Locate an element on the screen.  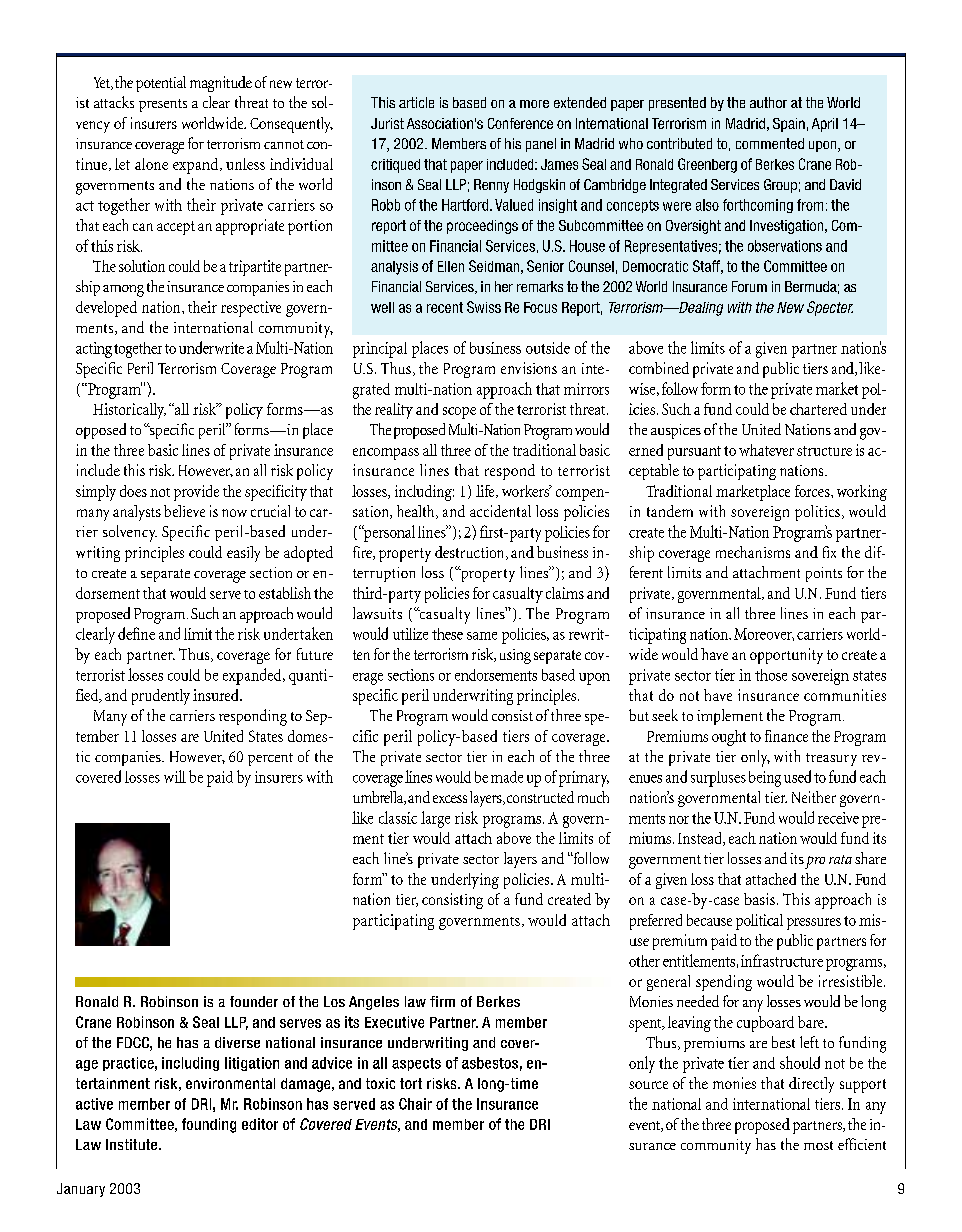
large is located at coordinates (435, 819).
